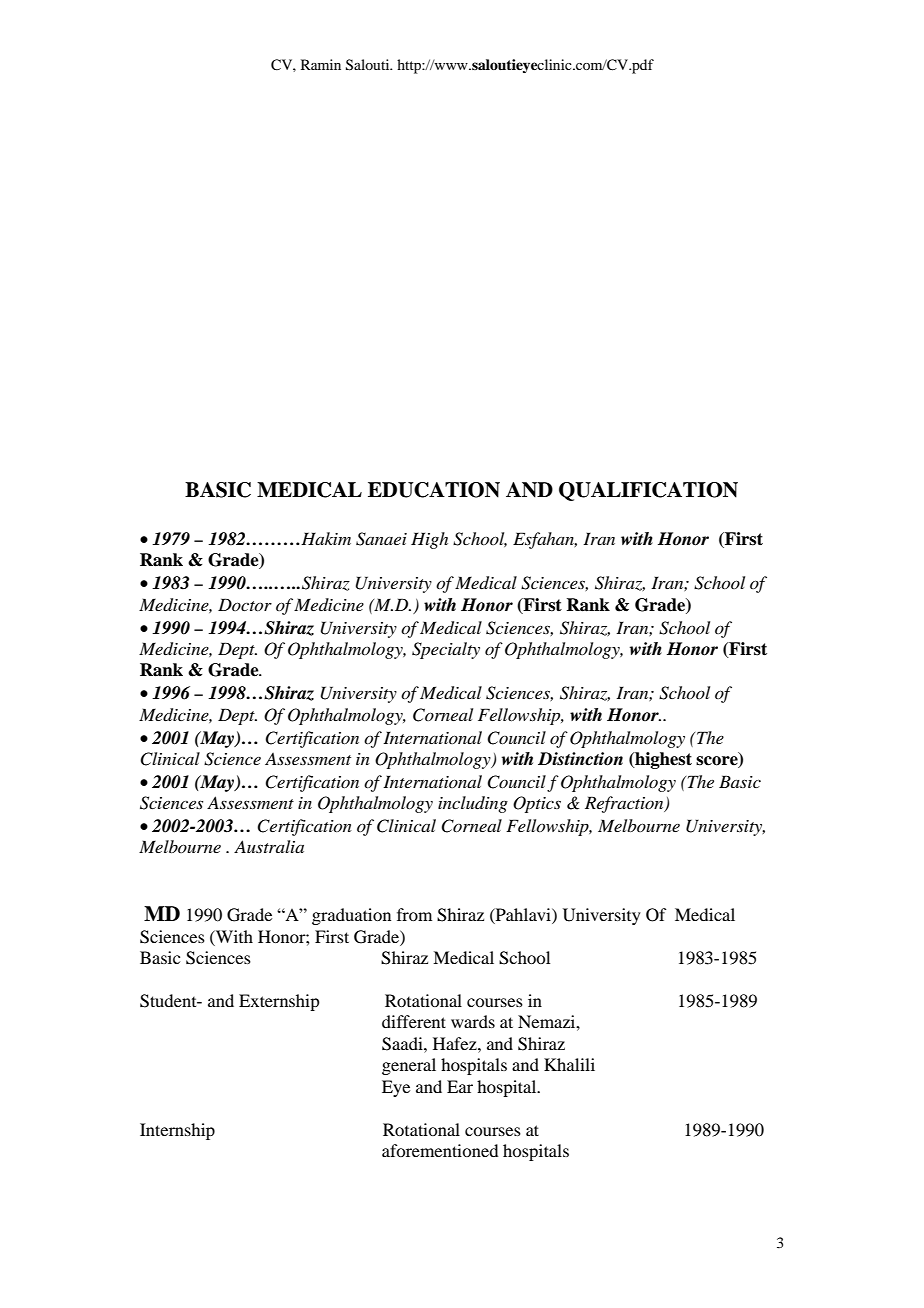  What do you see at coordinates (321, 64) in the page?
I see `Ramin` at bounding box center [321, 64].
